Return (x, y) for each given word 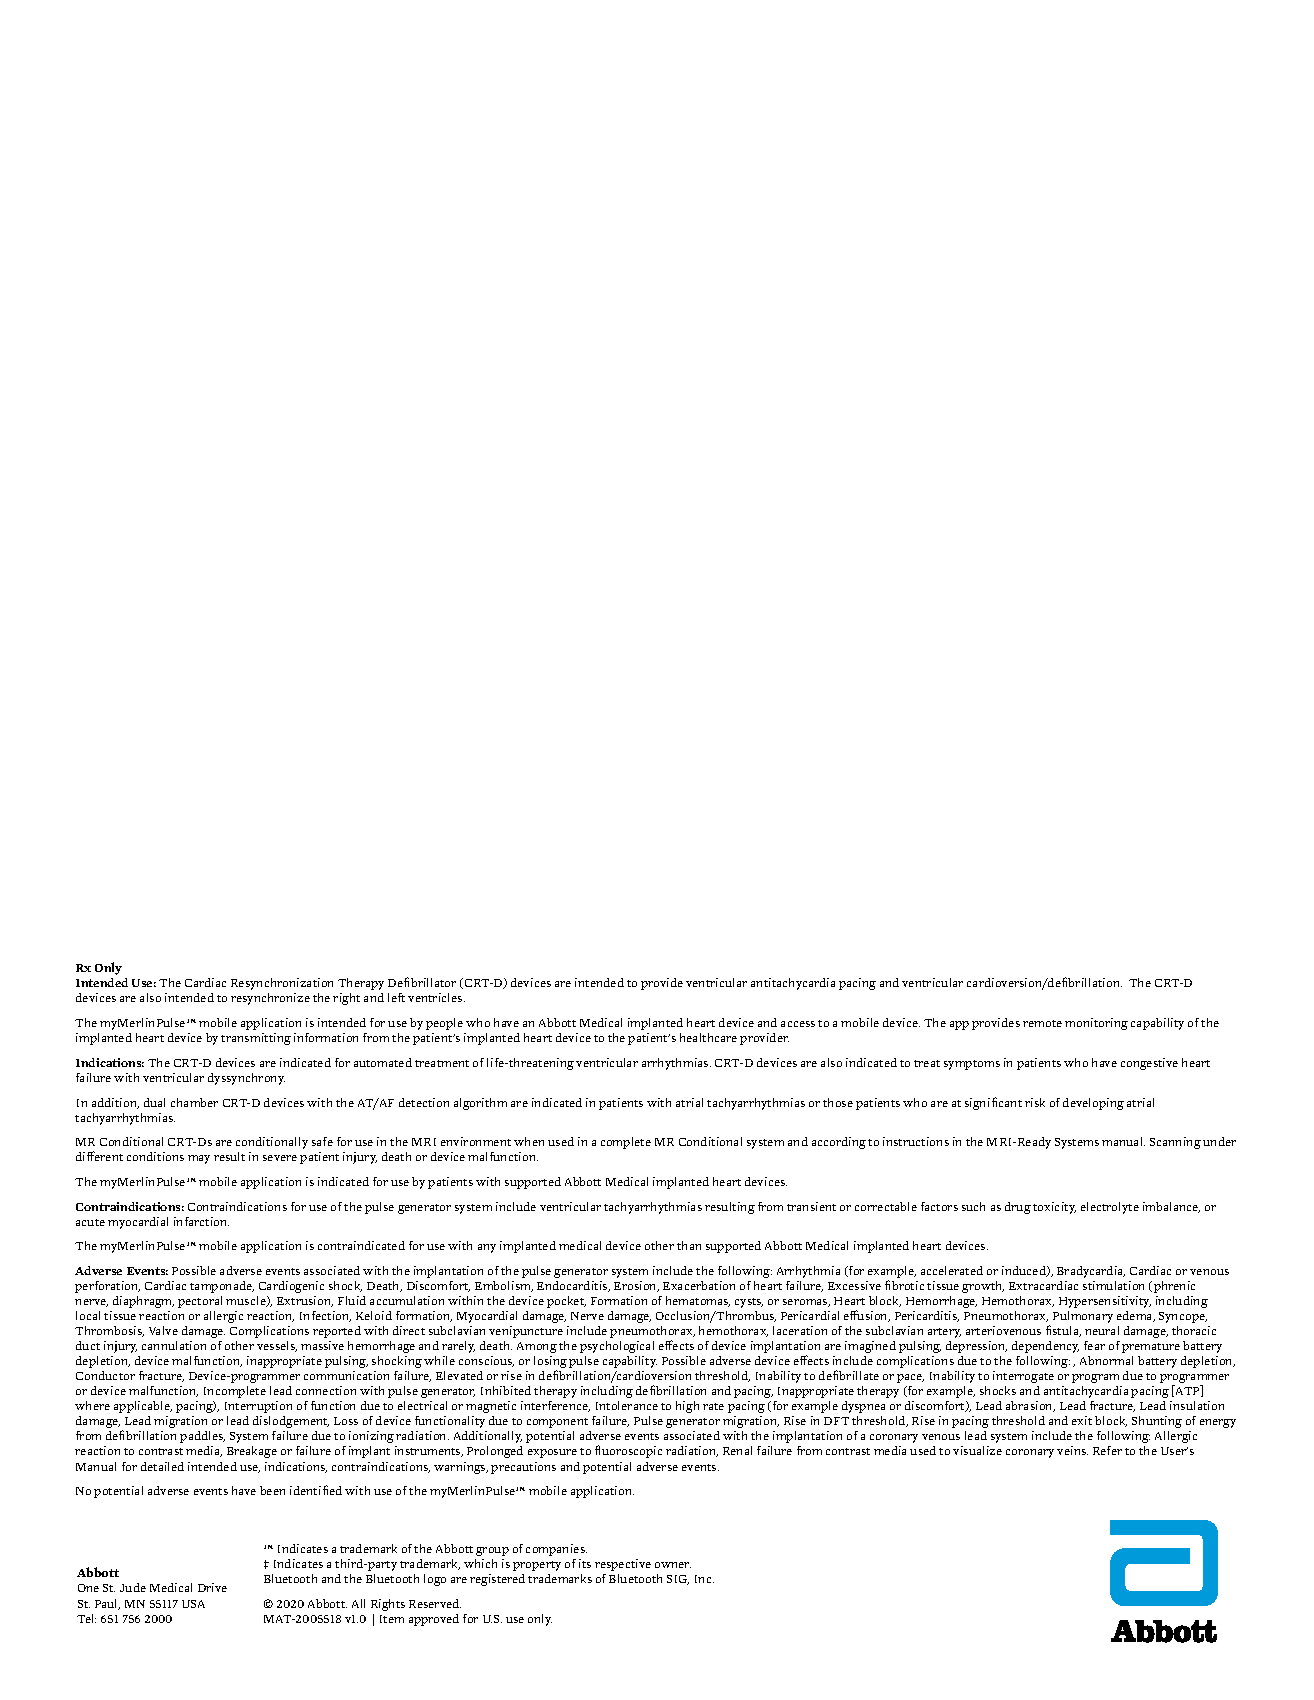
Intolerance (627, 1405)
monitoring (1096, 1024)
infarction (201, 1221)
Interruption (258, 1407)
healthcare (708, 1037)
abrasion (1030, 1406)
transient (811, 1206)
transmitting (256, 1039)
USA (193, 1604)
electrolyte (1110, 1208)
